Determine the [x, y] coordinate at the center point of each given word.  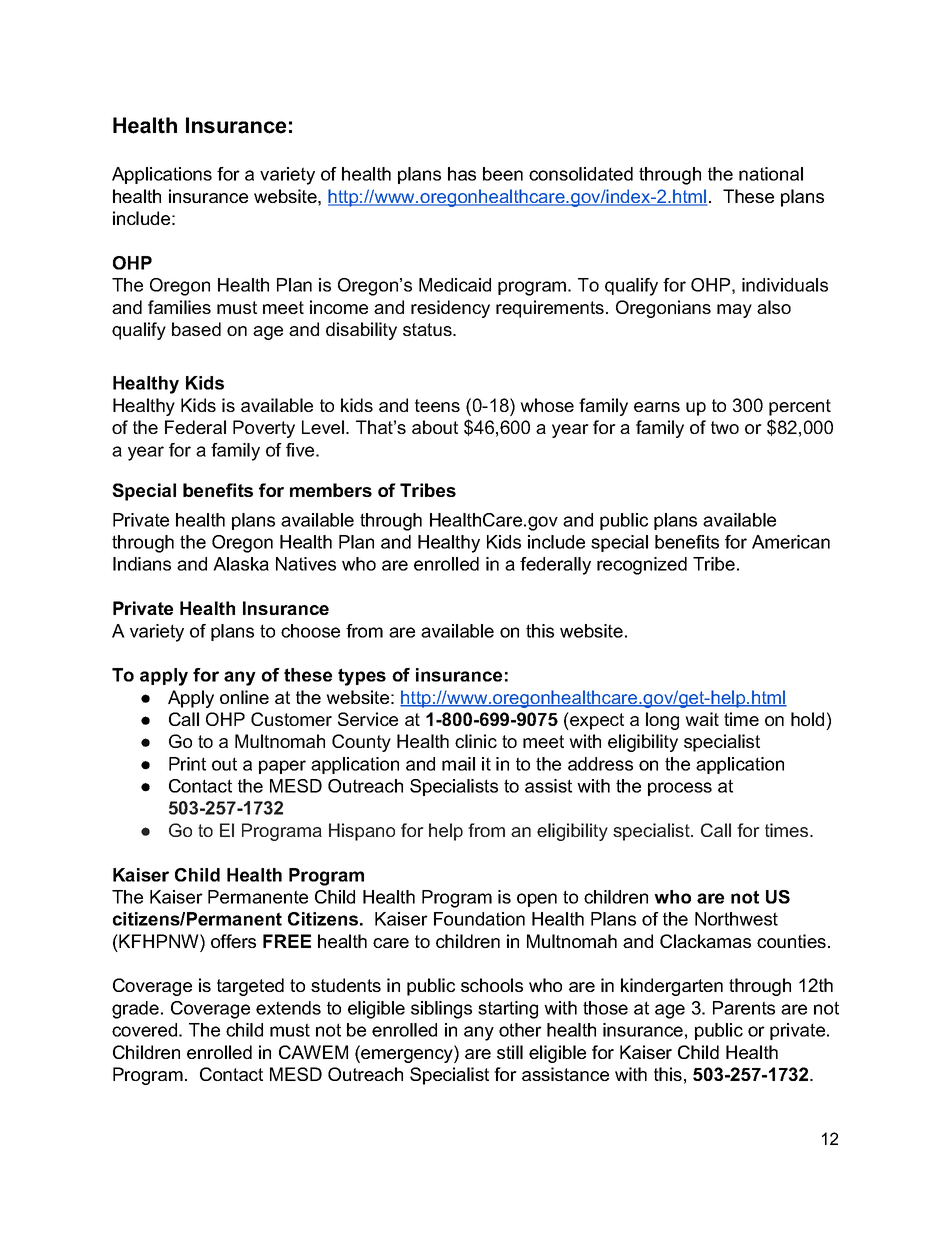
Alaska [241, 564]
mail [458, 764]
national [771, 174]
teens [437, 405]
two [725, 427]
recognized [642, 566]
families [179, 307]
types [362, 677]
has [462, 174]
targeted [250, 987]
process [680, 789]
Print [187, 764]
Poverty [264, 429]
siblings [441, 1010]
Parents [744, 1008]
